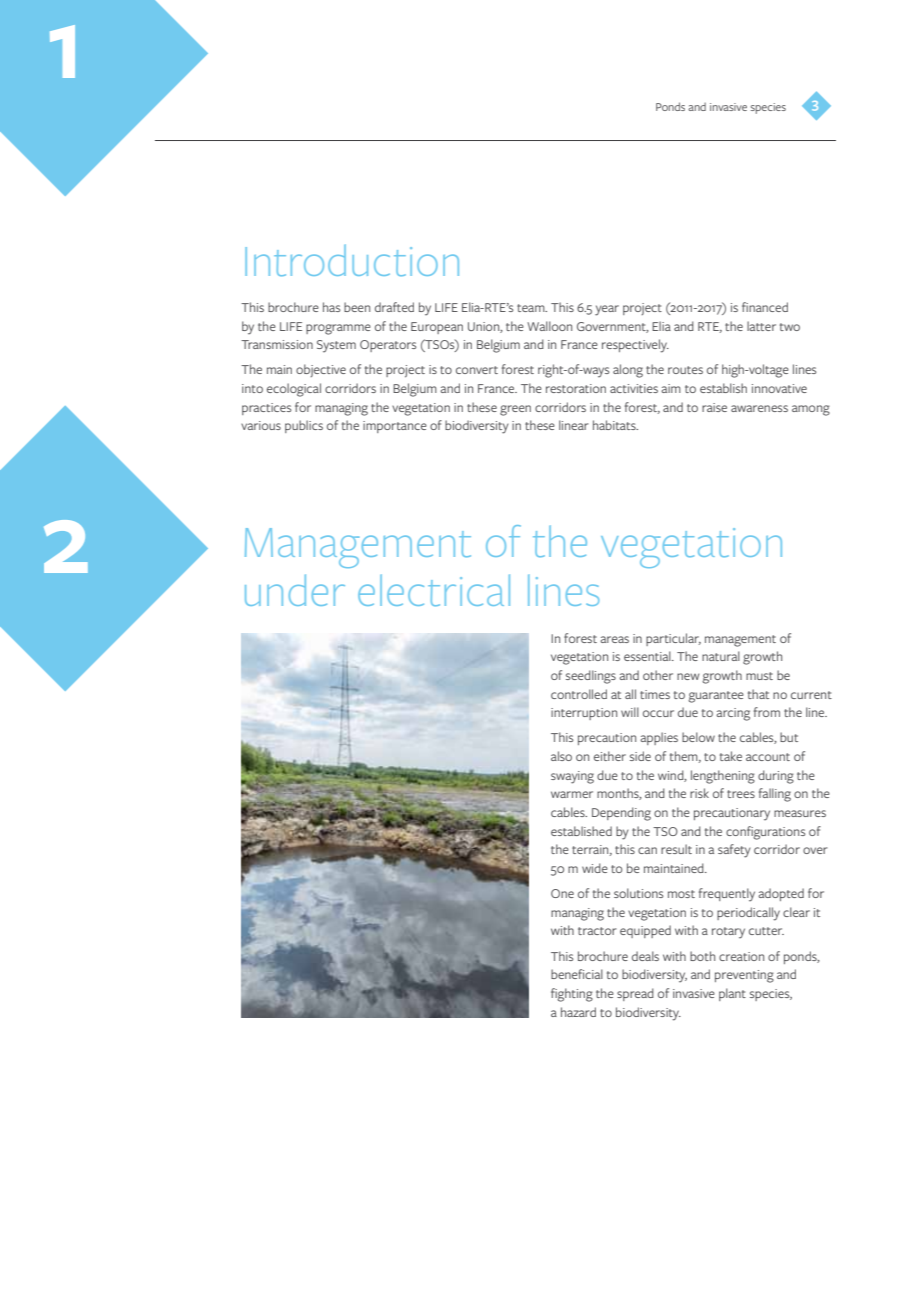 The image size is (924, 1308). Describe the element at coordinates (295, 590) in the screenshot. I see `under` at that location.
